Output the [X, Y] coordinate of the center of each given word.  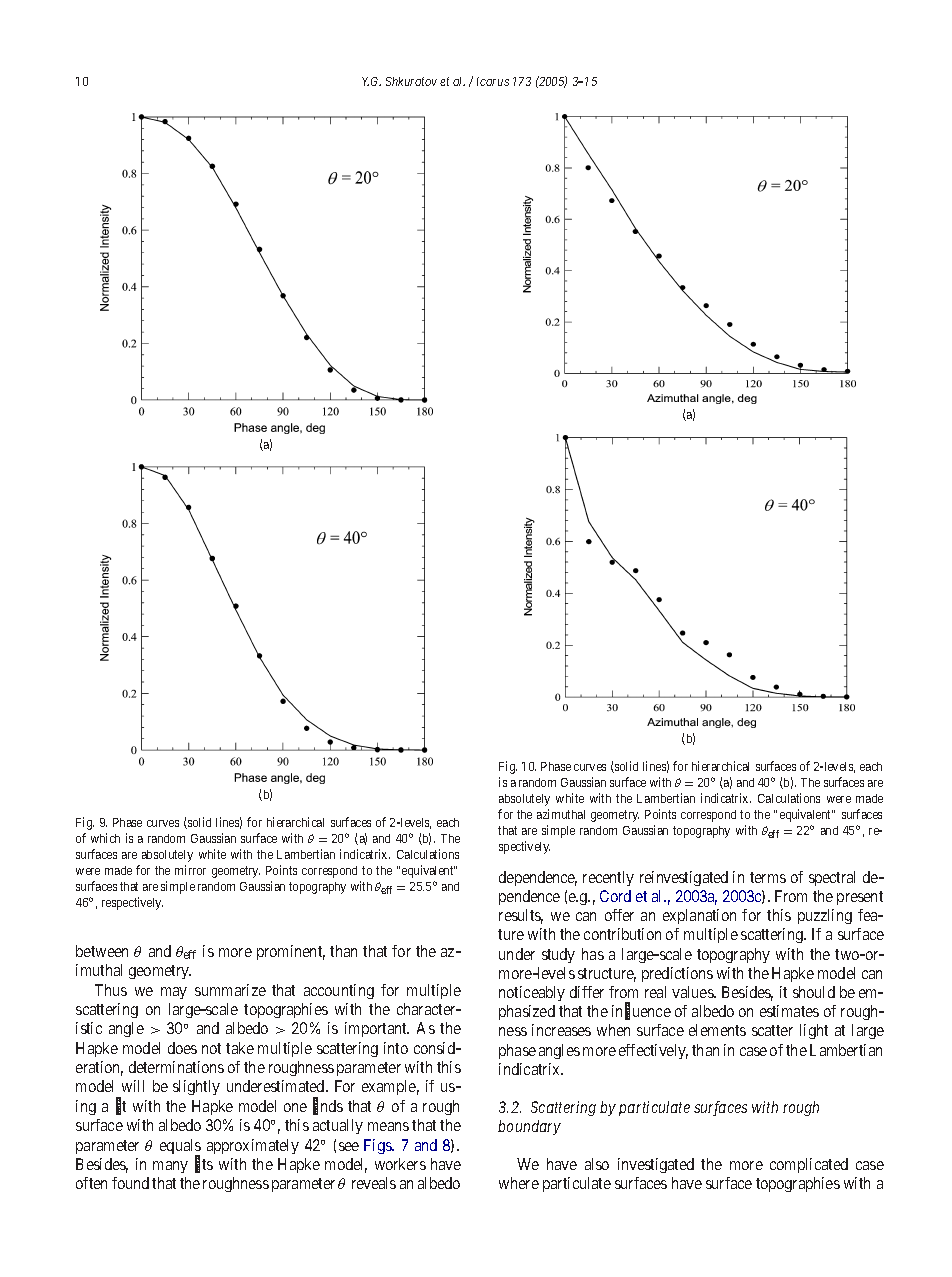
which [105, 838]
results [521, 916]
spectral [832, 878]
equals [180, 1148]
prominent [291, 952]
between [102, 951]
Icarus [493, 81]
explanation [699, 916]
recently [608, 878]
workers [400, 1164]
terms [768, 877]
